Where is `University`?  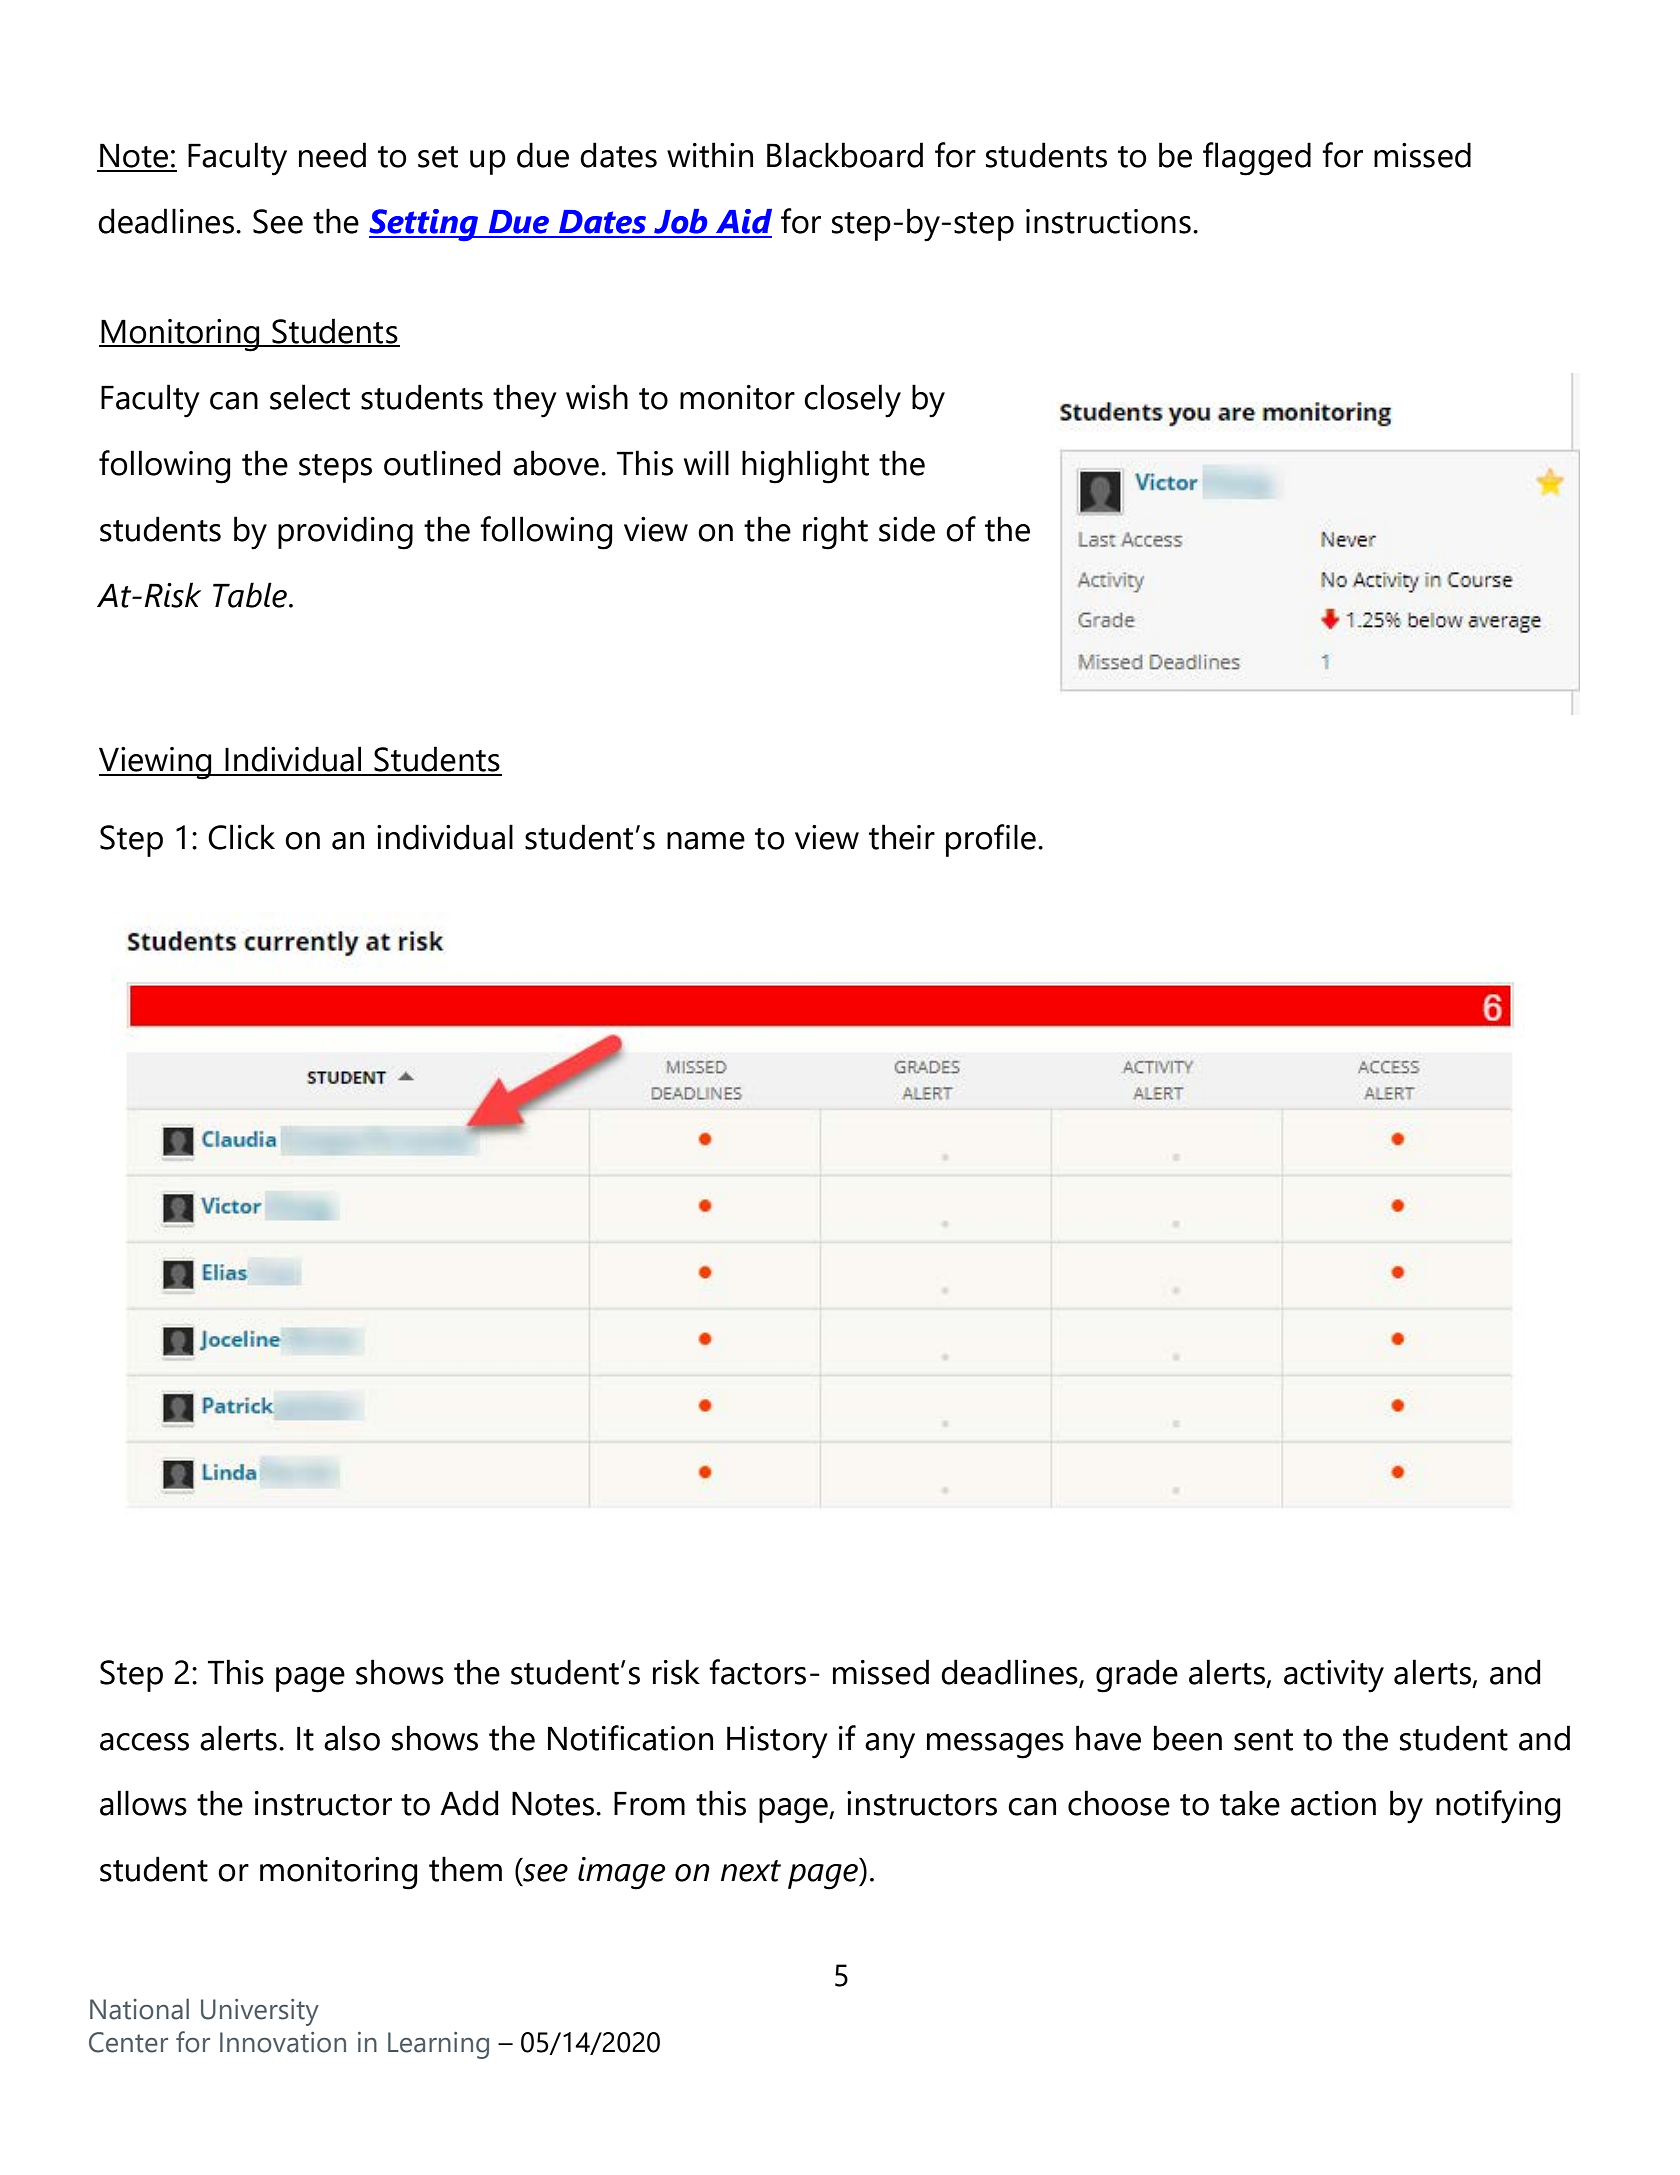 University is located at coordinates (260, 2012).
